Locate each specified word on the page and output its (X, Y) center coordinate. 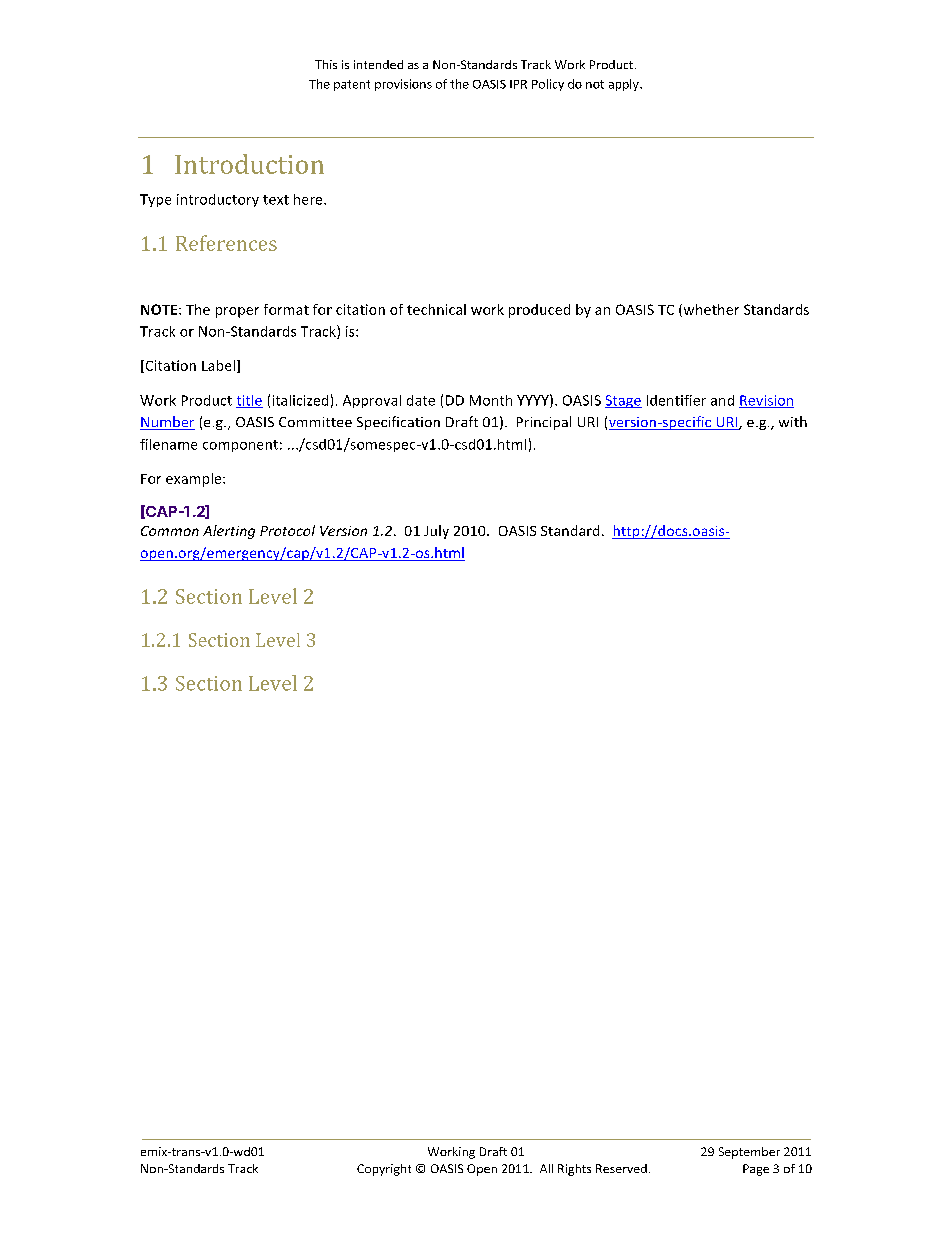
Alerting (229, 532)
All (546, 1168)
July (436, 532)
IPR (518, 84)
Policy (548, 85)
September (749, 1153)
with (793, 421)
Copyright (384, 1170)
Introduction (249, 164)
